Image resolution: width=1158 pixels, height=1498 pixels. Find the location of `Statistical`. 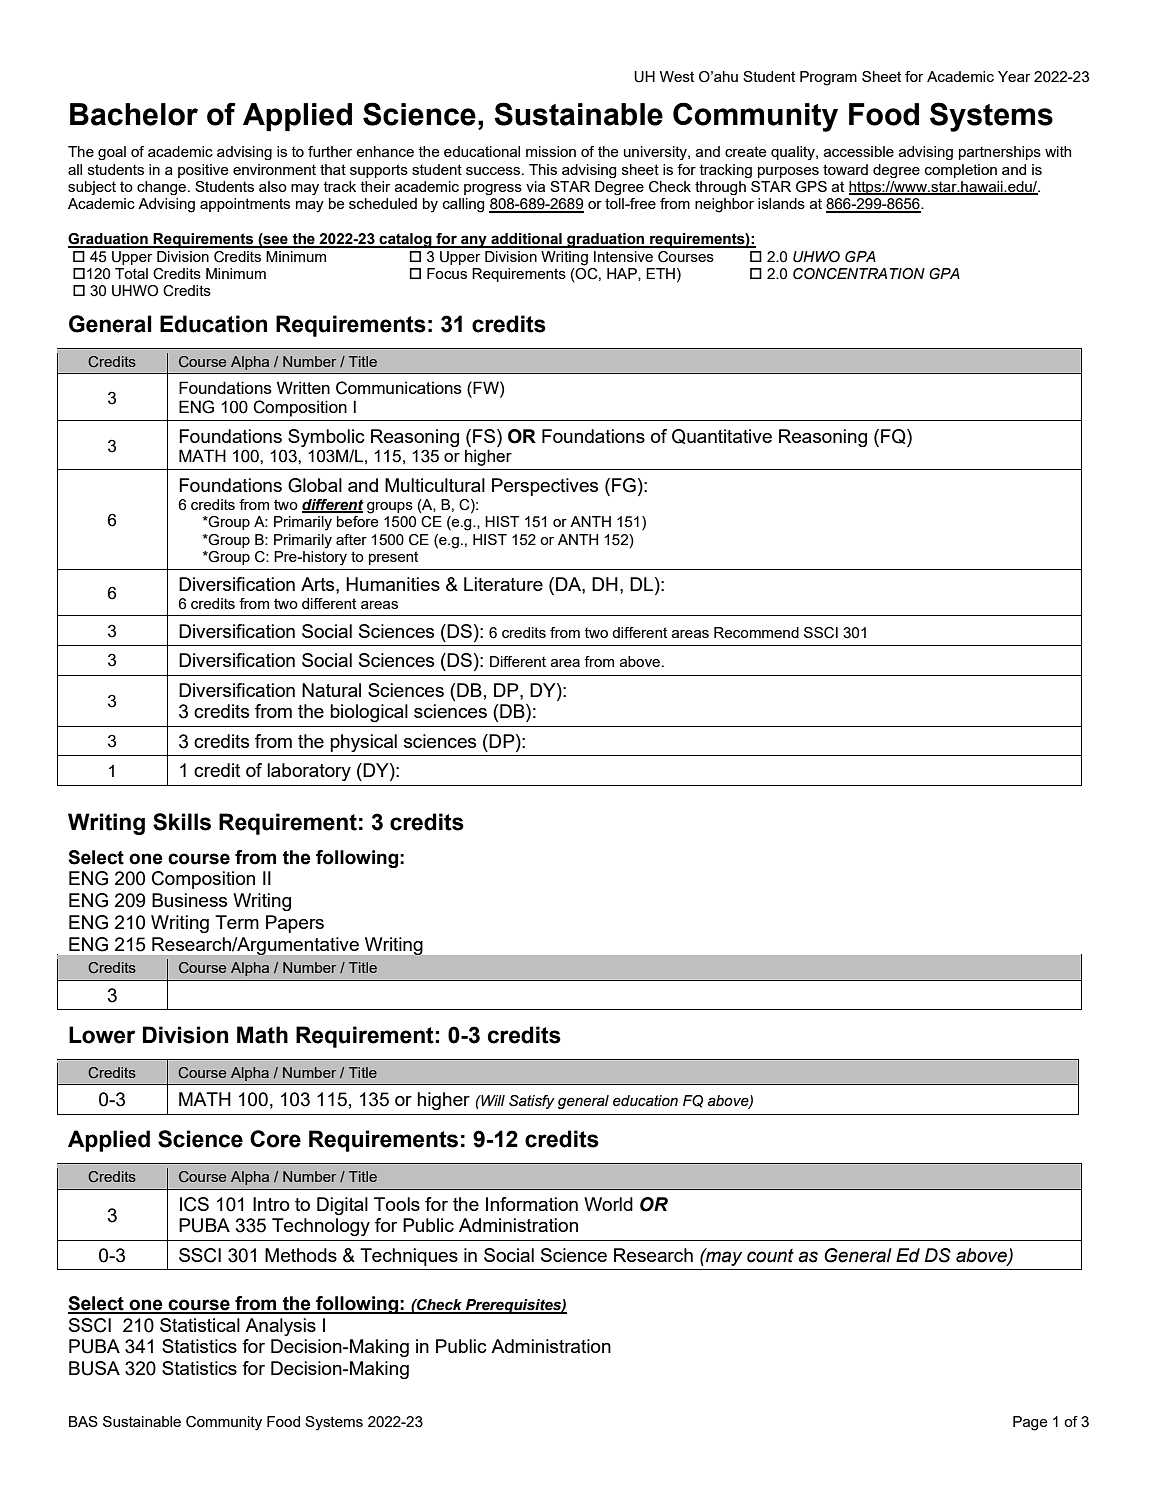

Statistical is located at coordinates (200, 1325).
